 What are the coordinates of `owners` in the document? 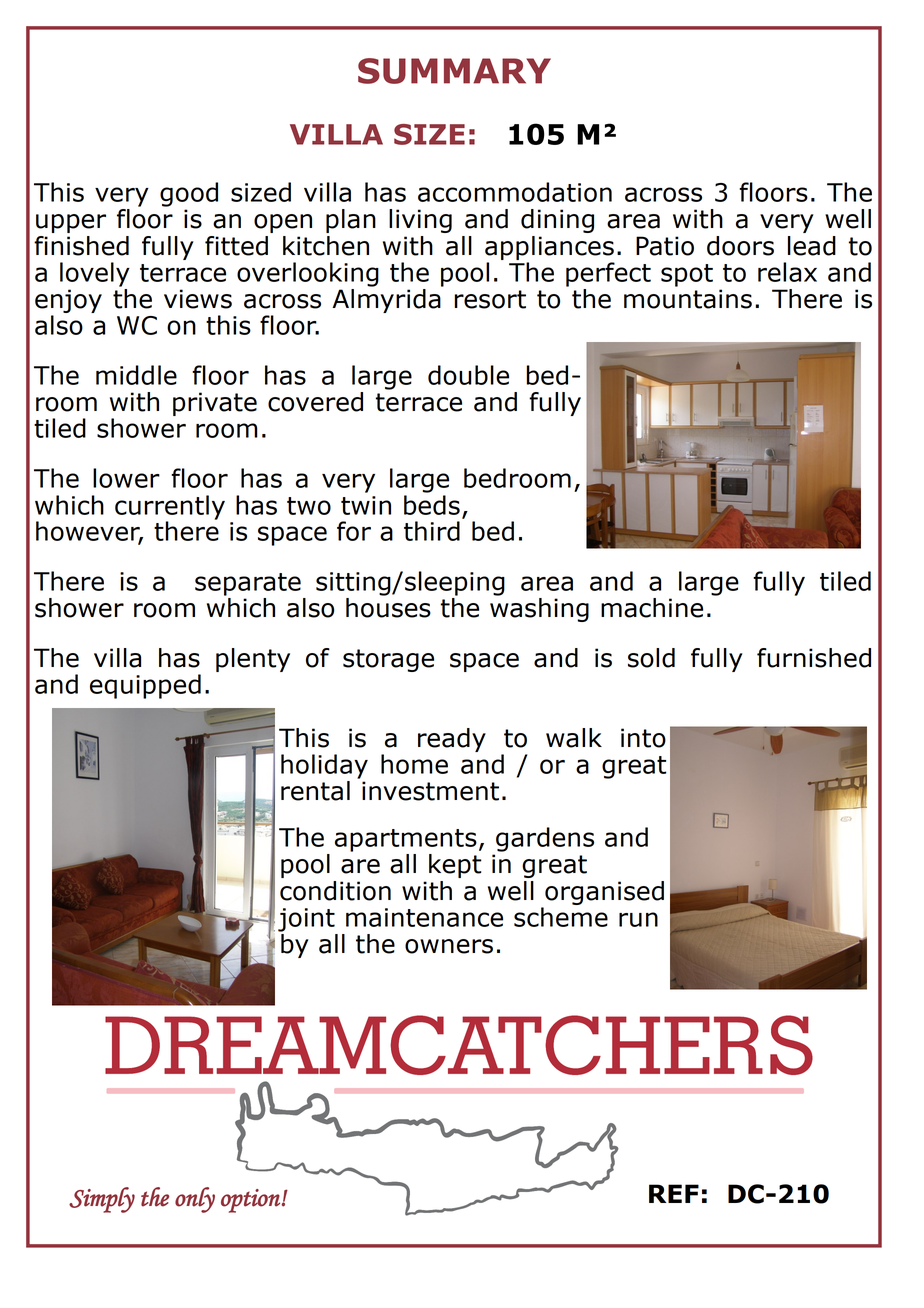 It's located at (449, 946).
